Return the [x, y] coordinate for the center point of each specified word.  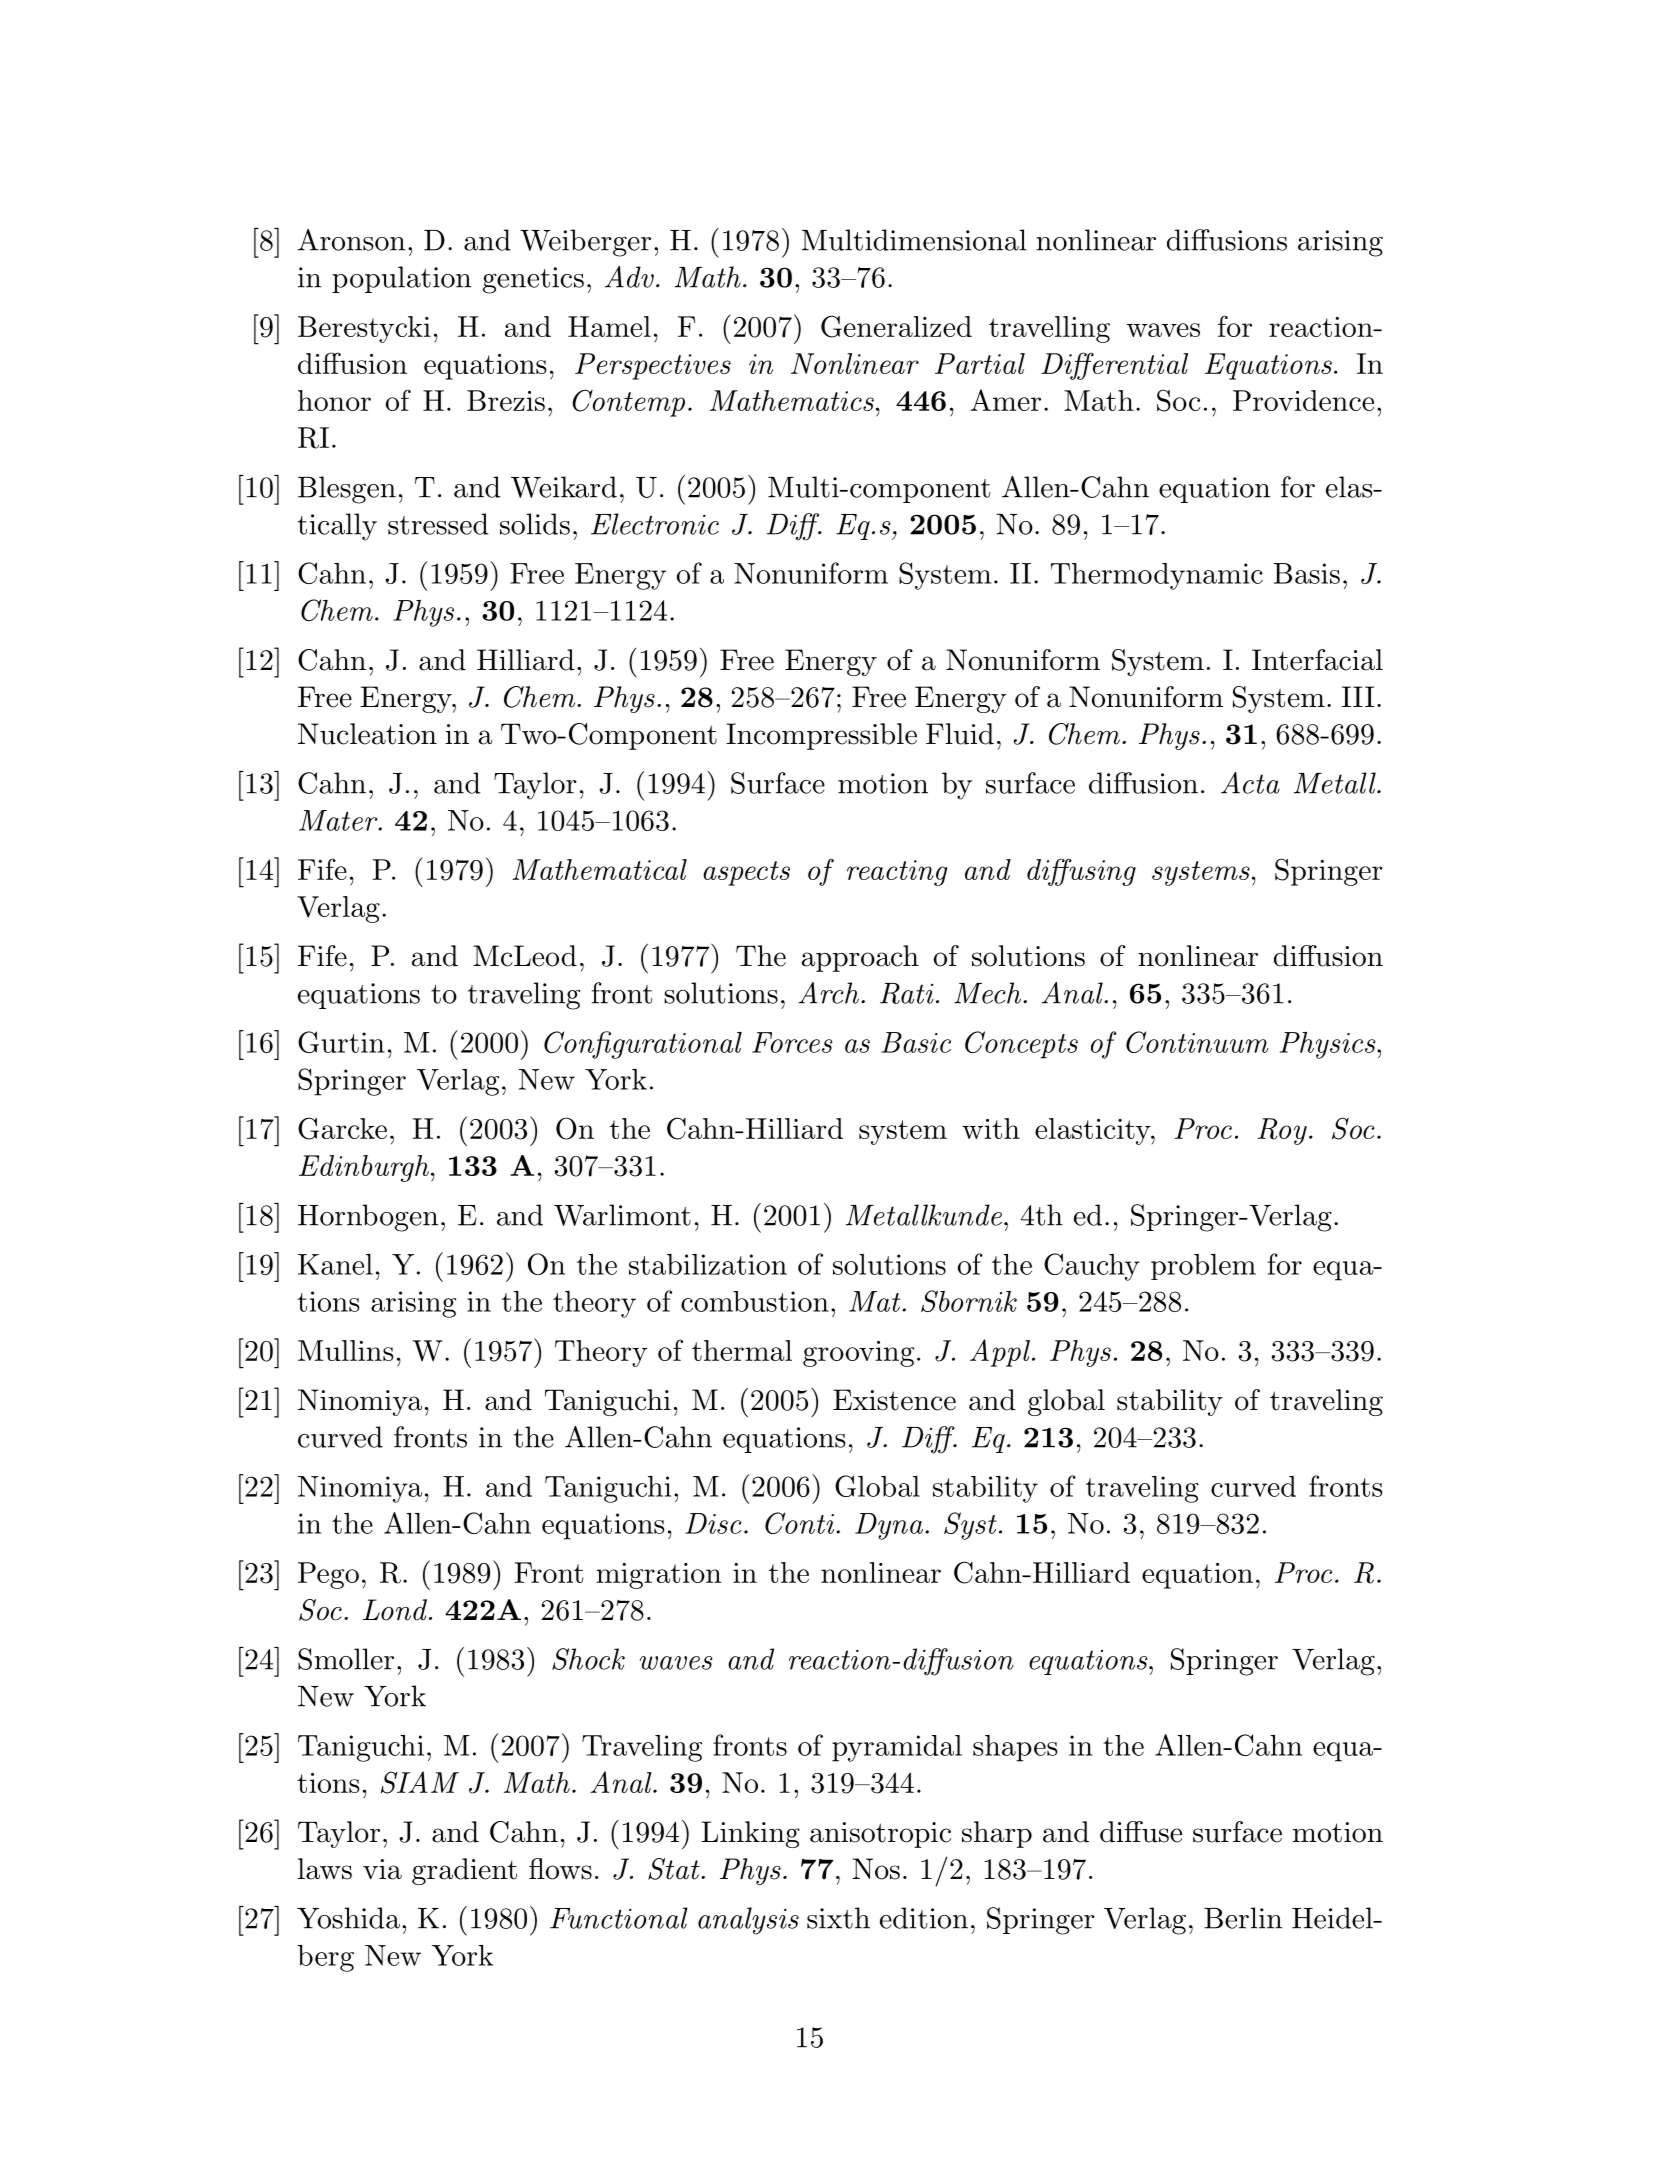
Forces [792, 1042]
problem [1203, 1267]
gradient [464, 1871]
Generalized [896, 326]
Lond [395, 1610]
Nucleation [367, 734]
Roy [1282, 1131]
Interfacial [1317, 660]
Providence [1303, 400]
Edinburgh [364, 1168]
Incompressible [821, 736]
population [401, 279]
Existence [894, 1400]
